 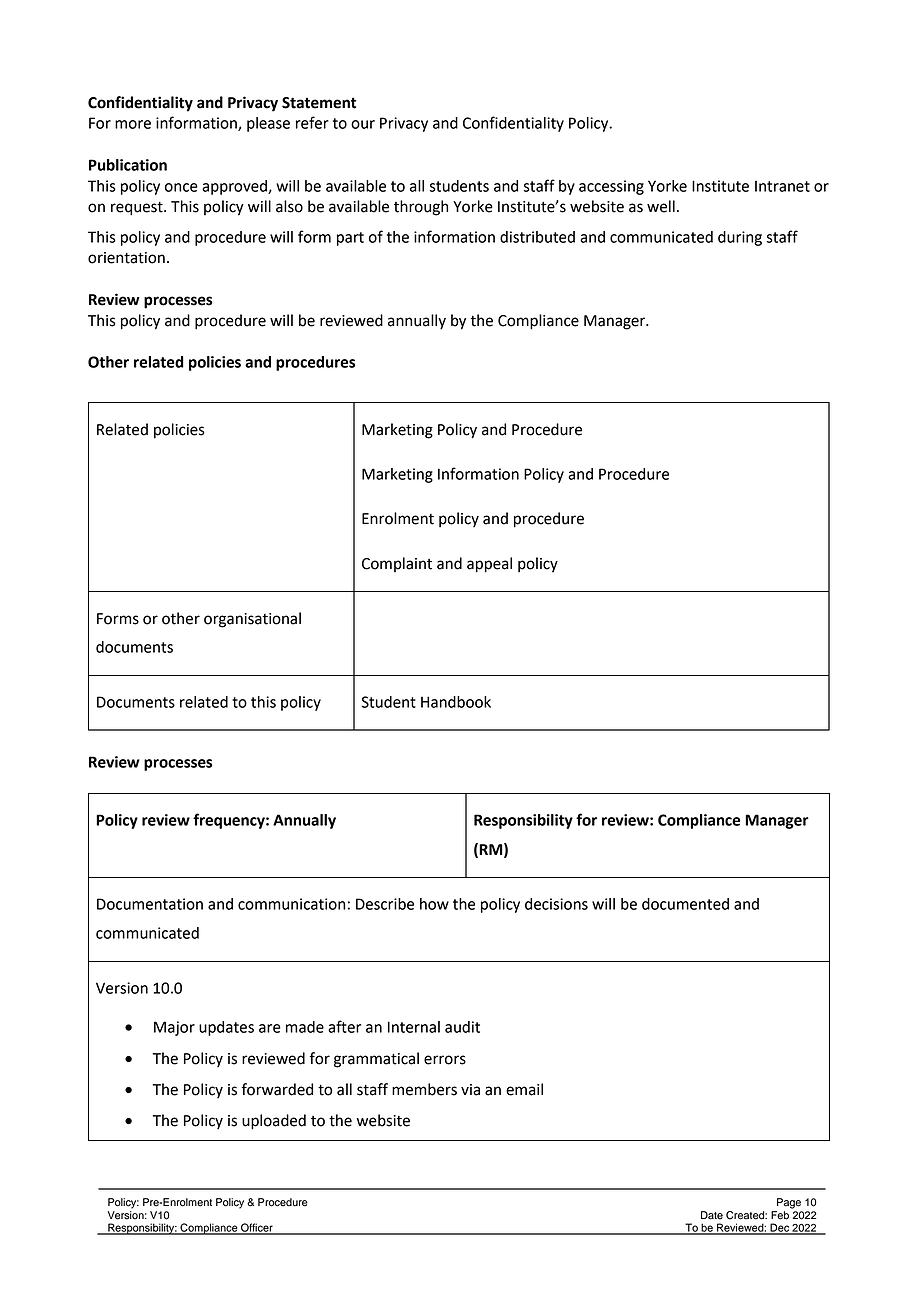 I want to click on Intranet, so click(x=782, y=186).
